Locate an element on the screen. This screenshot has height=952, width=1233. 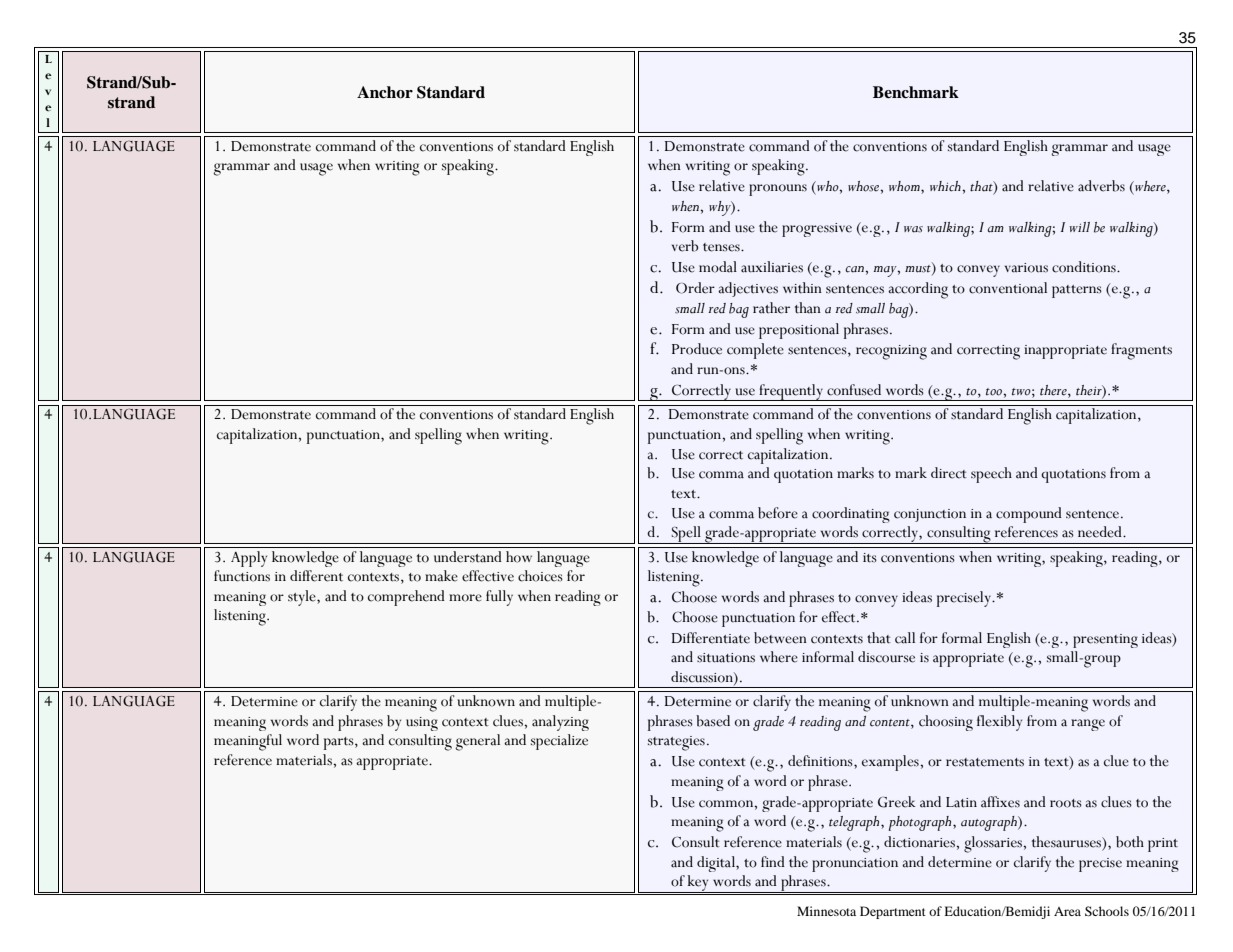
parts is located at coordinates (340, 743).
